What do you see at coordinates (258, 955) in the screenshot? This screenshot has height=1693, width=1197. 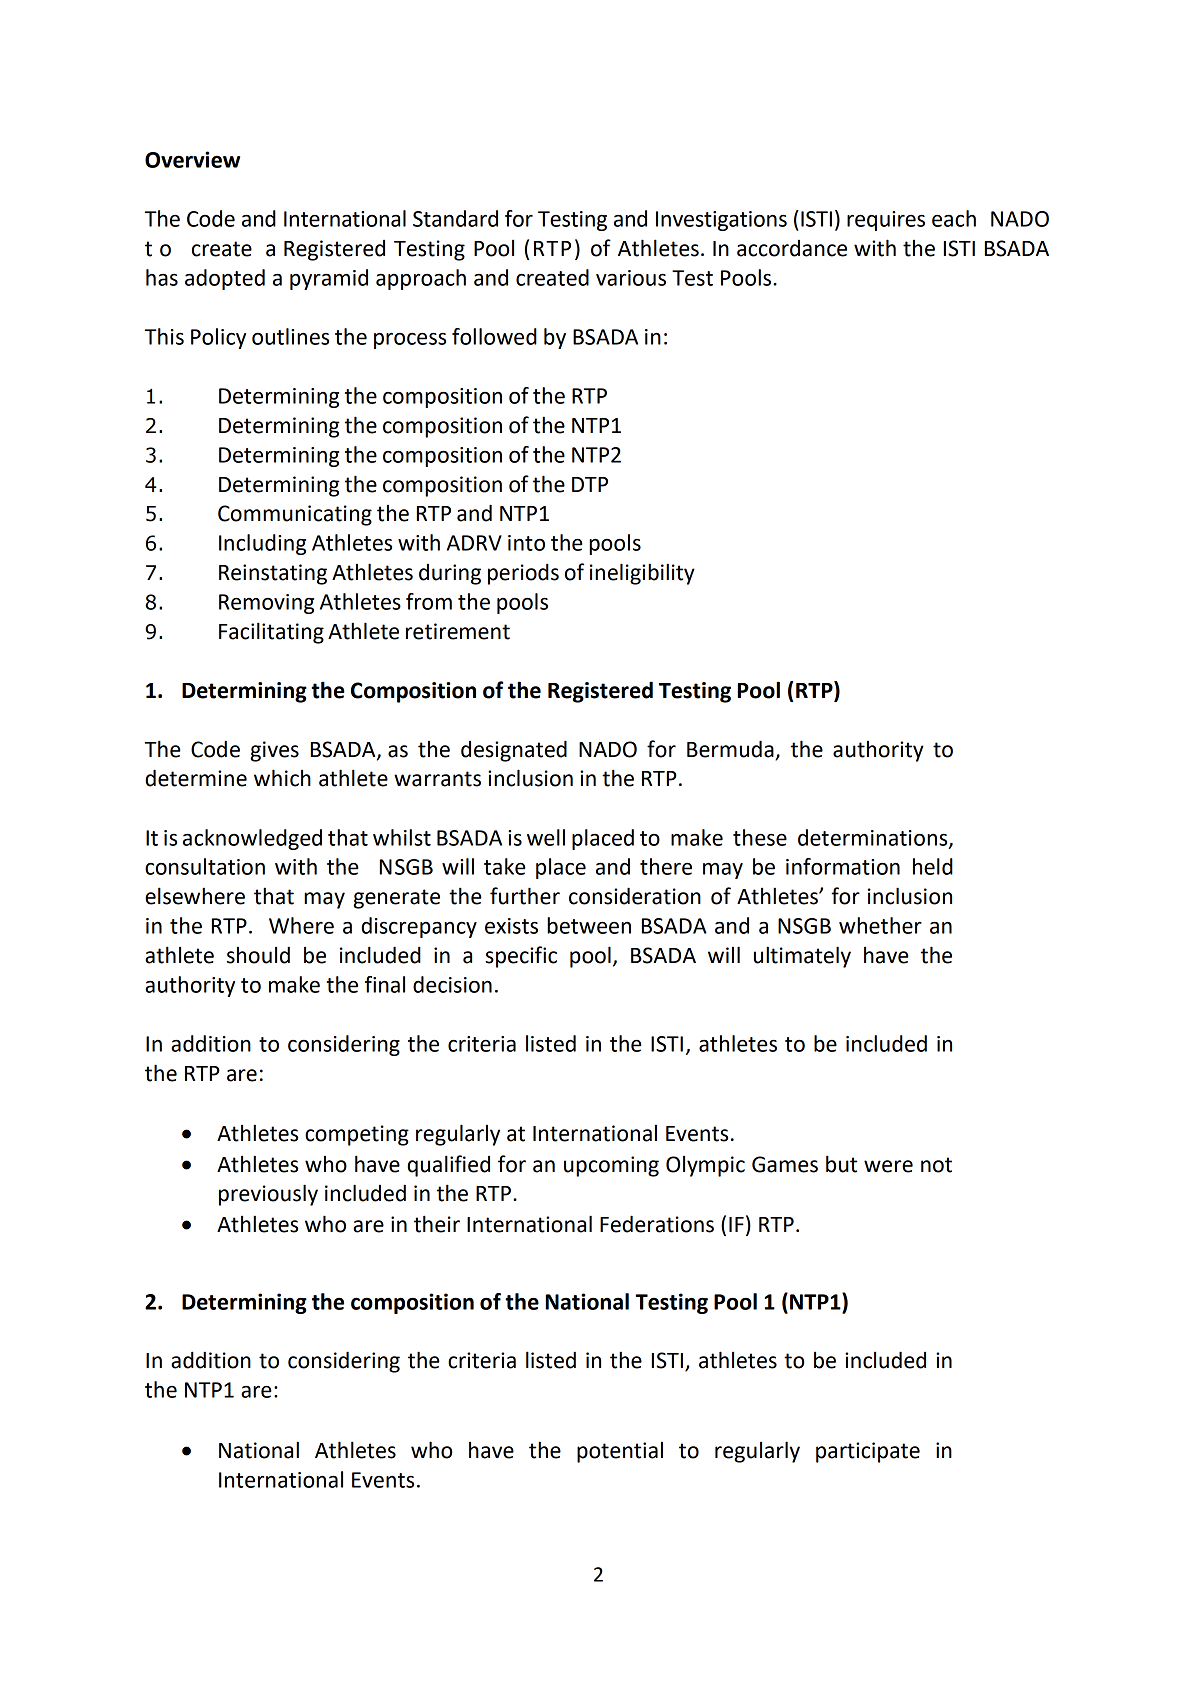 I see `should` at bounding box center [258, 955].
